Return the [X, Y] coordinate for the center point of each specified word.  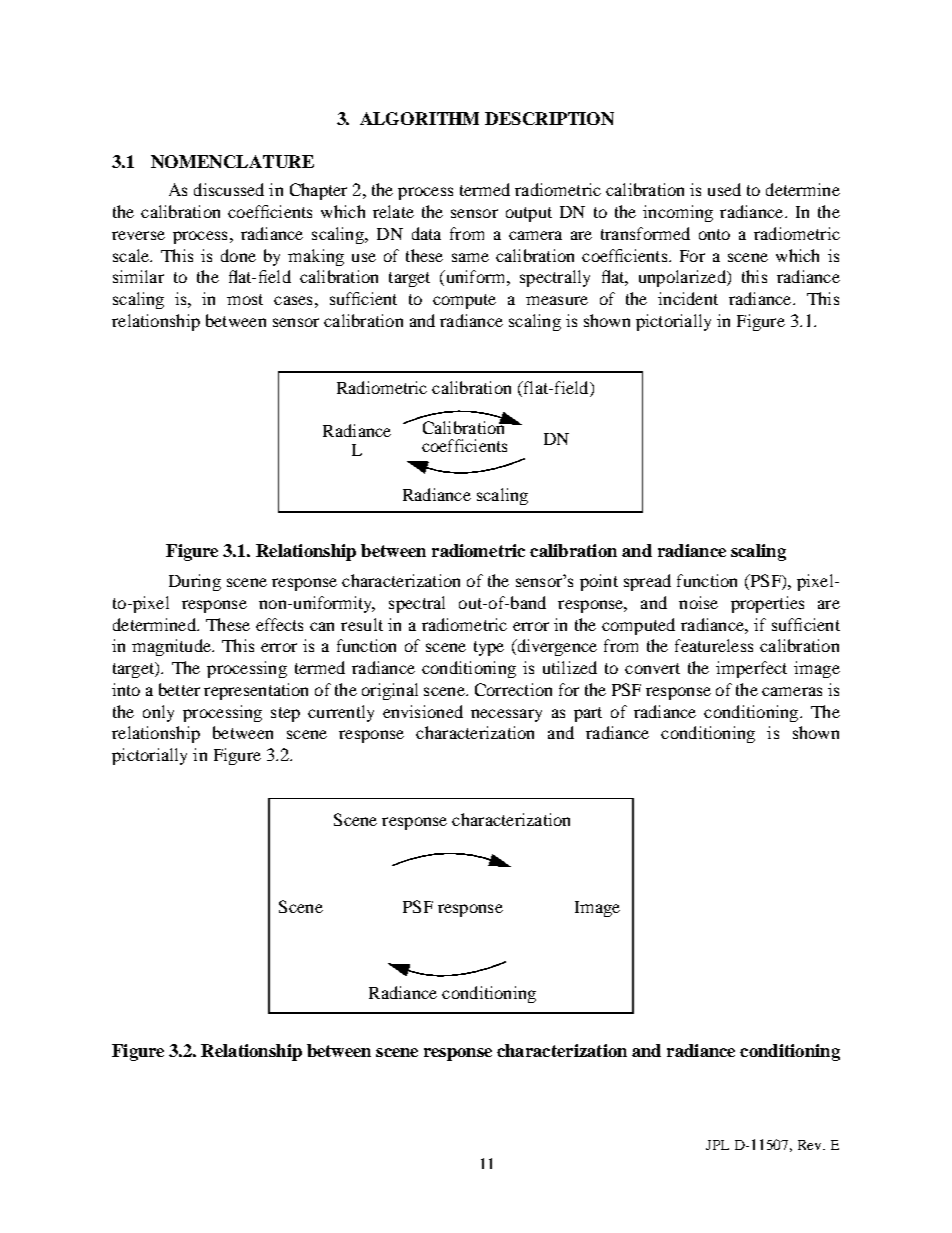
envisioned [423, 711]
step [285, 714]
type [489, 648]
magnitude [172, 647]
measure [557, 300]
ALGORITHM [419, 118]
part [588, 714]
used [724, 189]
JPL [717, 1145]
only [158, 713]
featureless [714, 645]
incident [688, 298]
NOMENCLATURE [232, 161]
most [245, 299]
